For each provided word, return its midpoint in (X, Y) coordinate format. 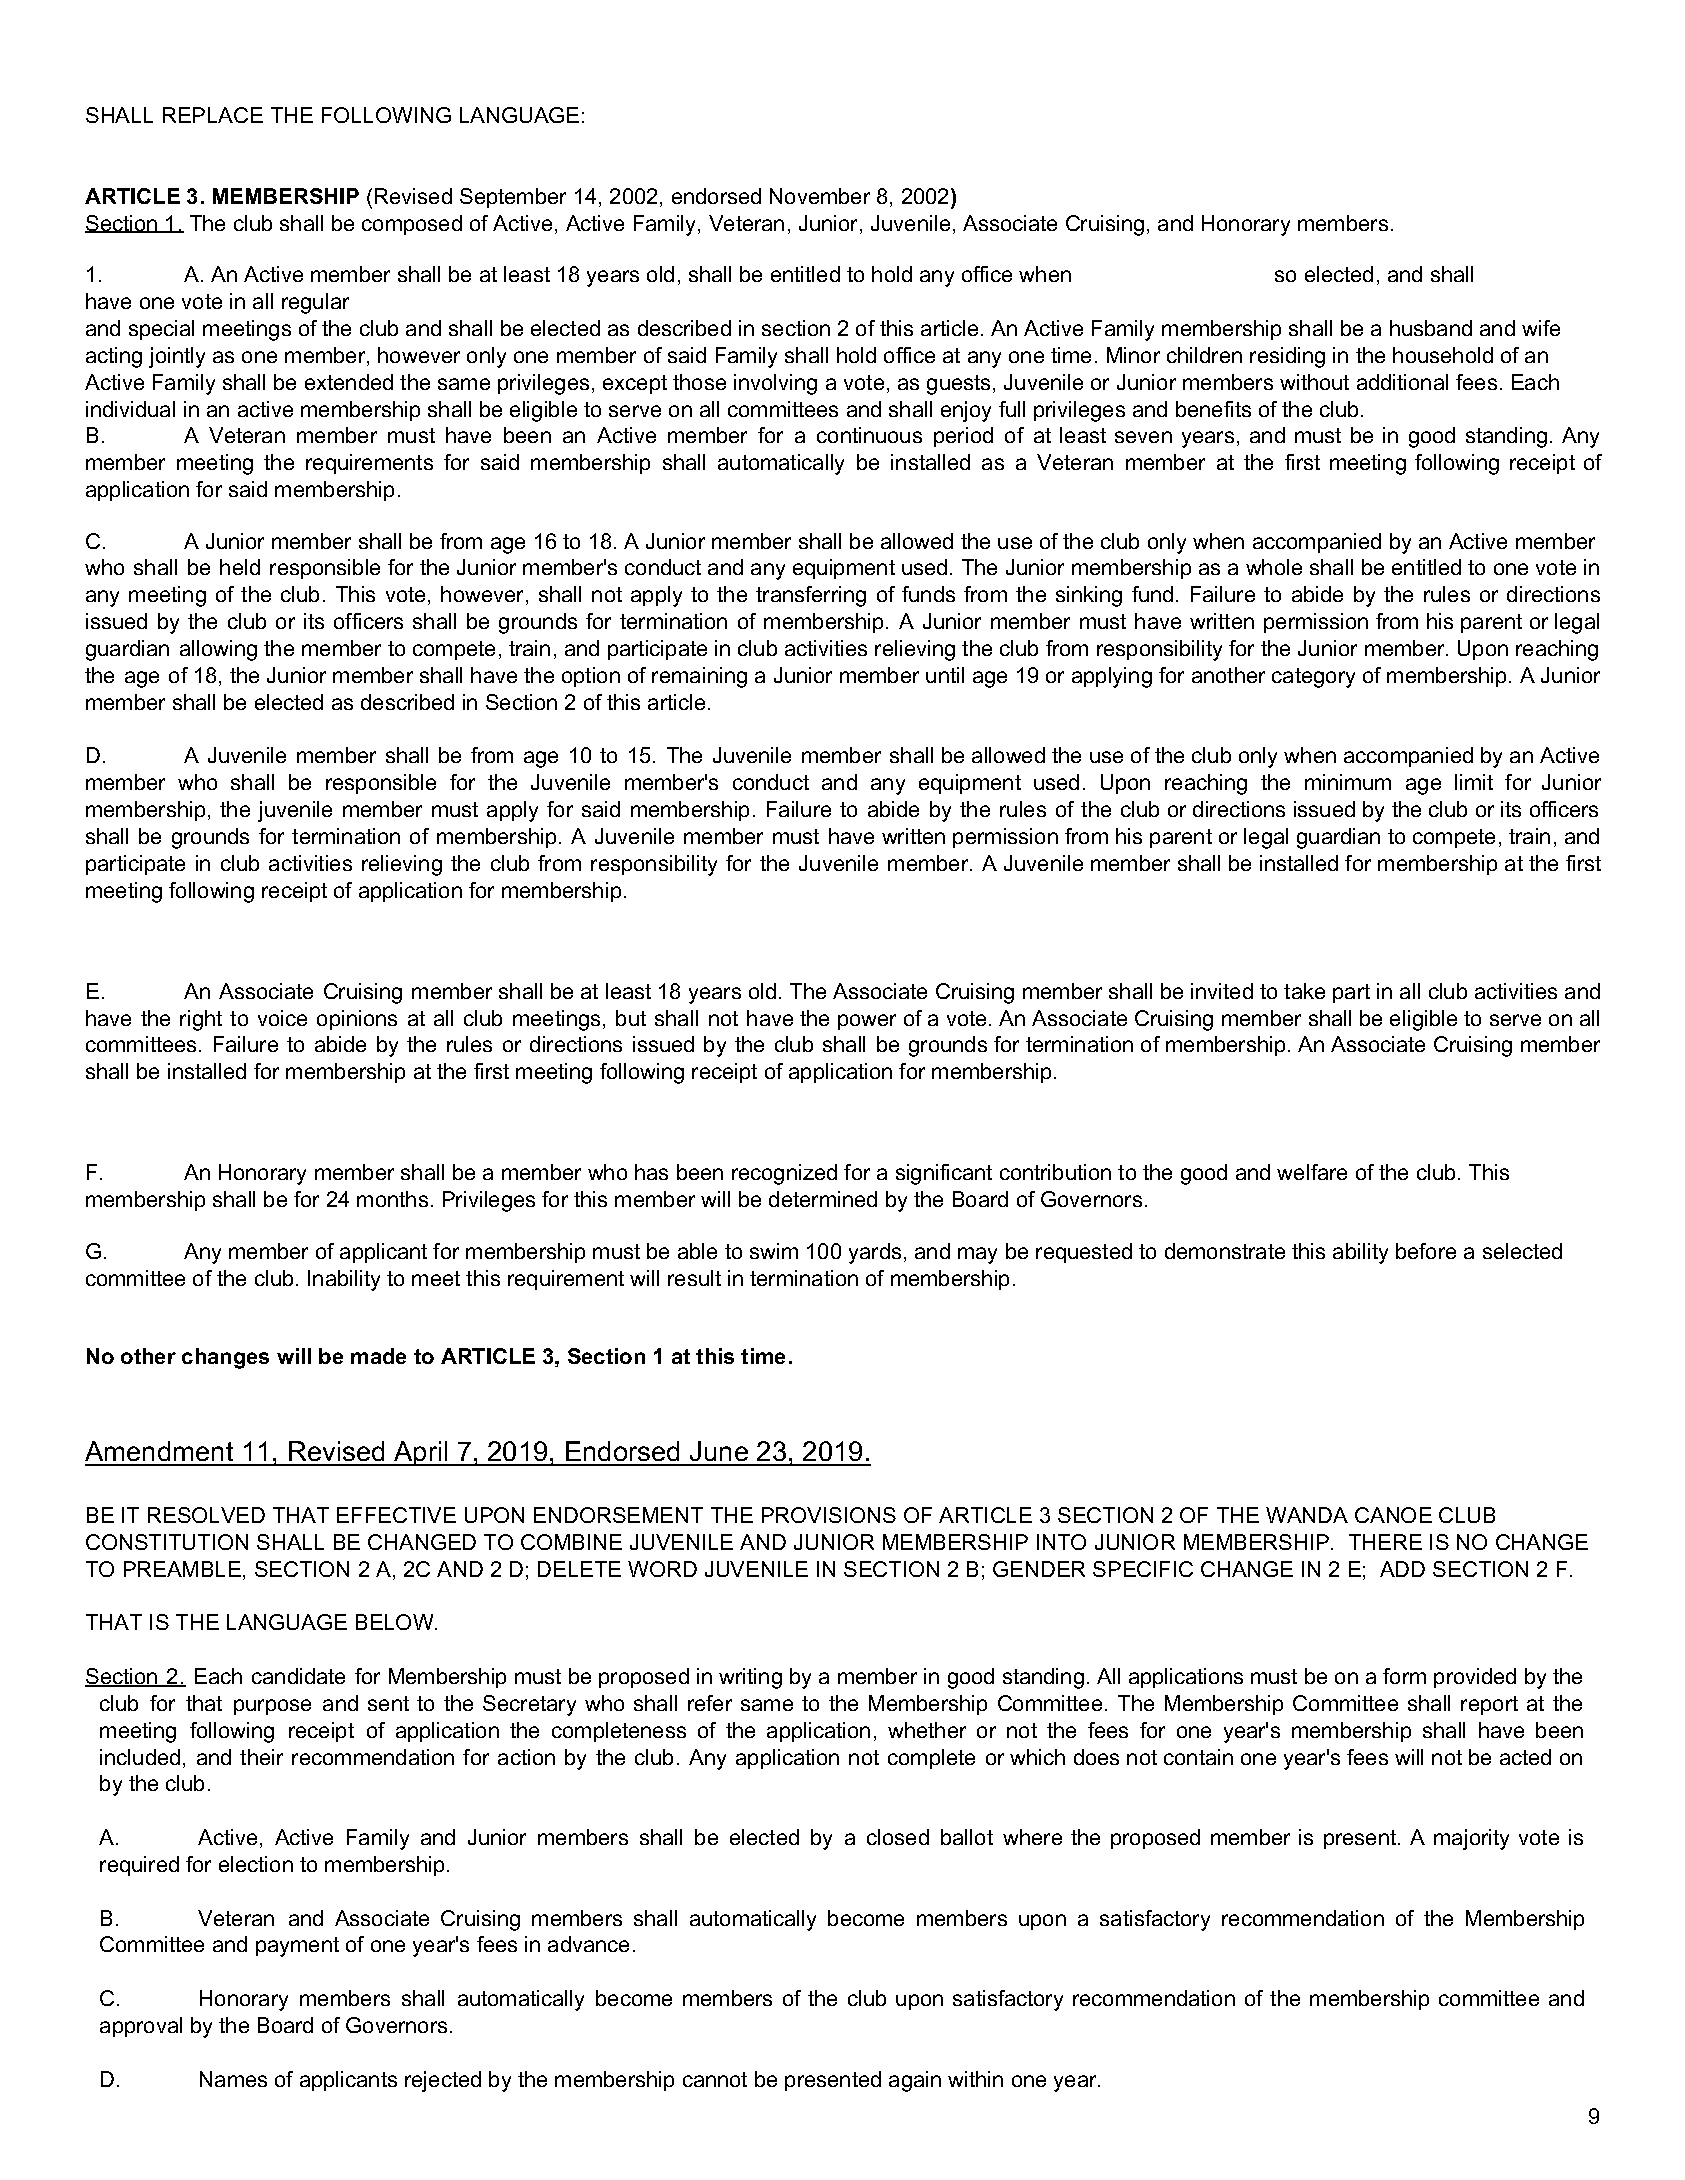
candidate (298, 1676)
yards (875, 1253)
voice (282, 1018)
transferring (811, 596)
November (820, 196)
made (378, 1356)
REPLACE (213, 115)
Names (233, 2079)
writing (750, 1678)
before (1426, 1251)
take (1304, 991)
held (240, 567)
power (867, 1022)
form (1404, 1676)
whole (1274, 567)
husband (1431, 328)
